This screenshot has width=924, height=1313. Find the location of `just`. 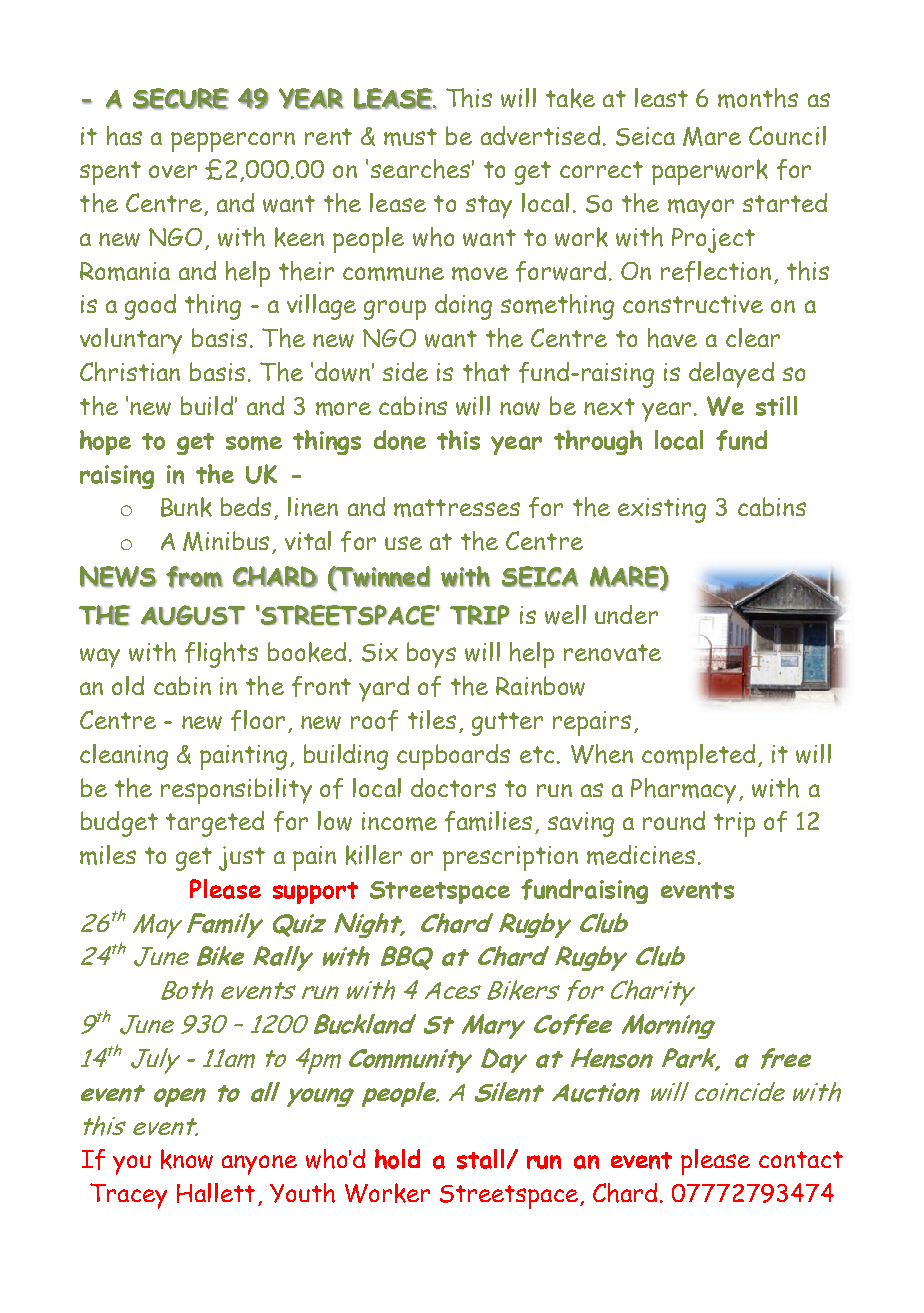

just is located at coordinates (242, 858).
